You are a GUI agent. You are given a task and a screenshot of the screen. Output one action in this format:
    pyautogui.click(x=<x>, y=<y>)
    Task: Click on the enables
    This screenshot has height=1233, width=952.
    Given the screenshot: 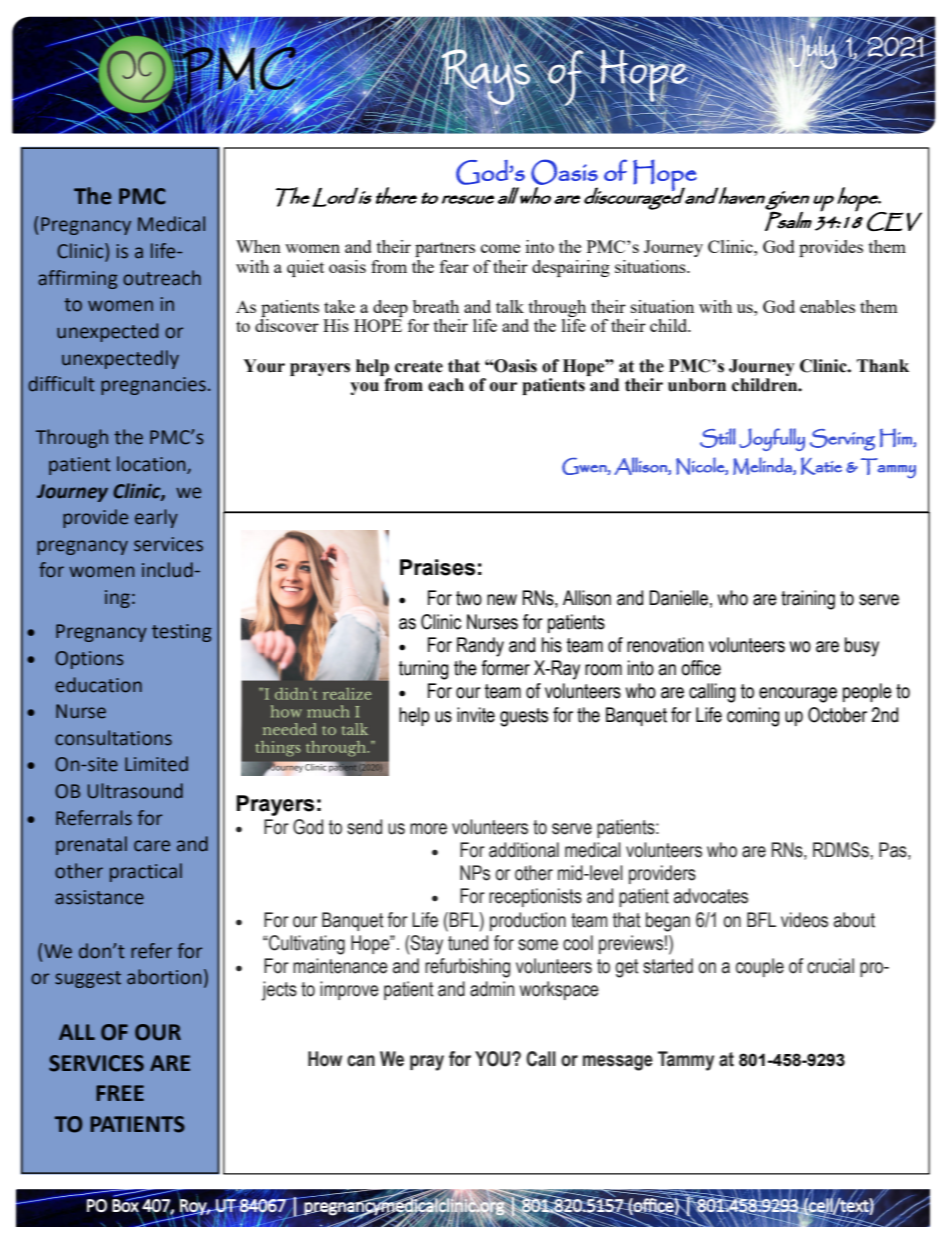 What is the action you would take?
    pyautogui.click(x=827, y=306)
